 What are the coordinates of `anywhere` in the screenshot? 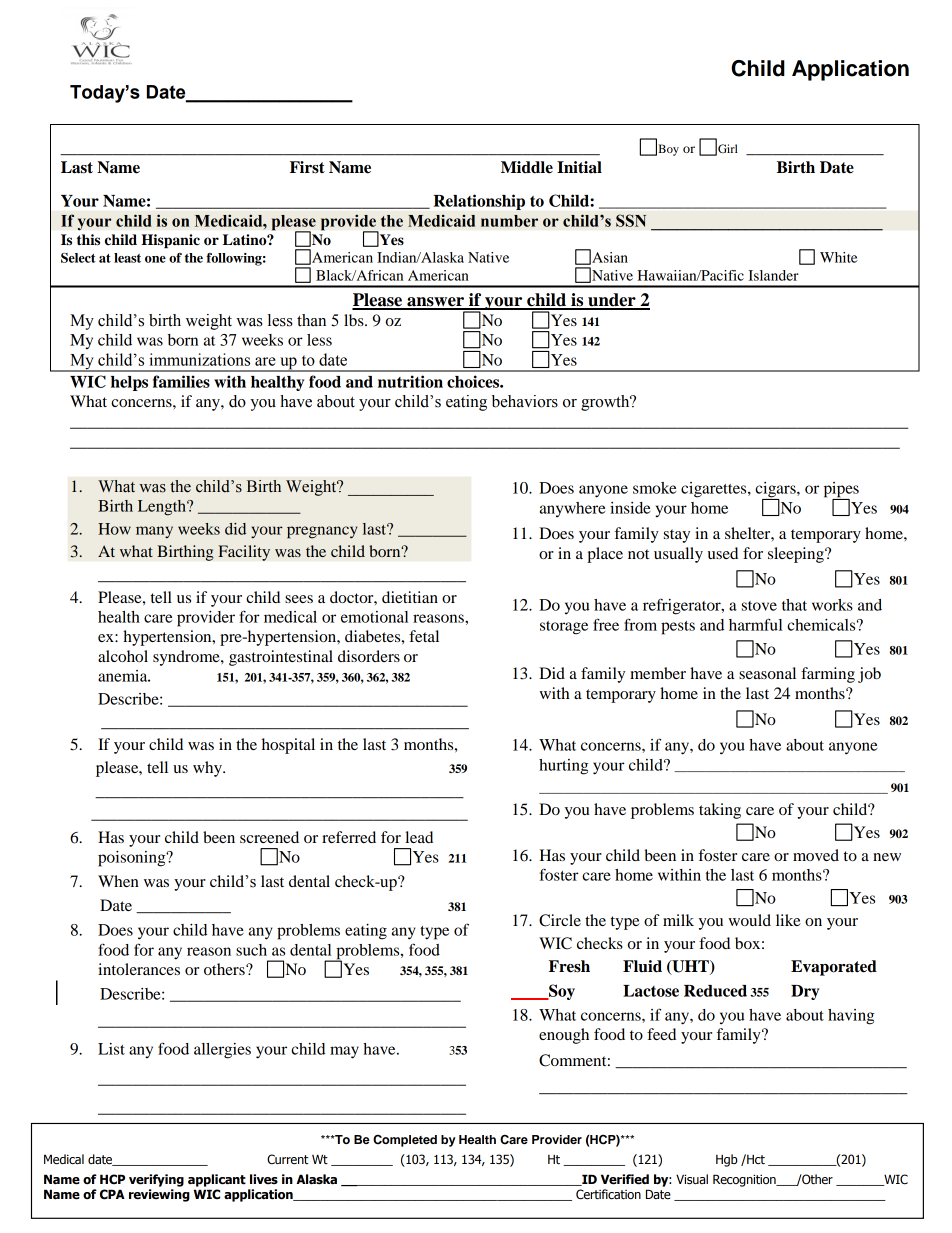 It's located at (572, 509).
